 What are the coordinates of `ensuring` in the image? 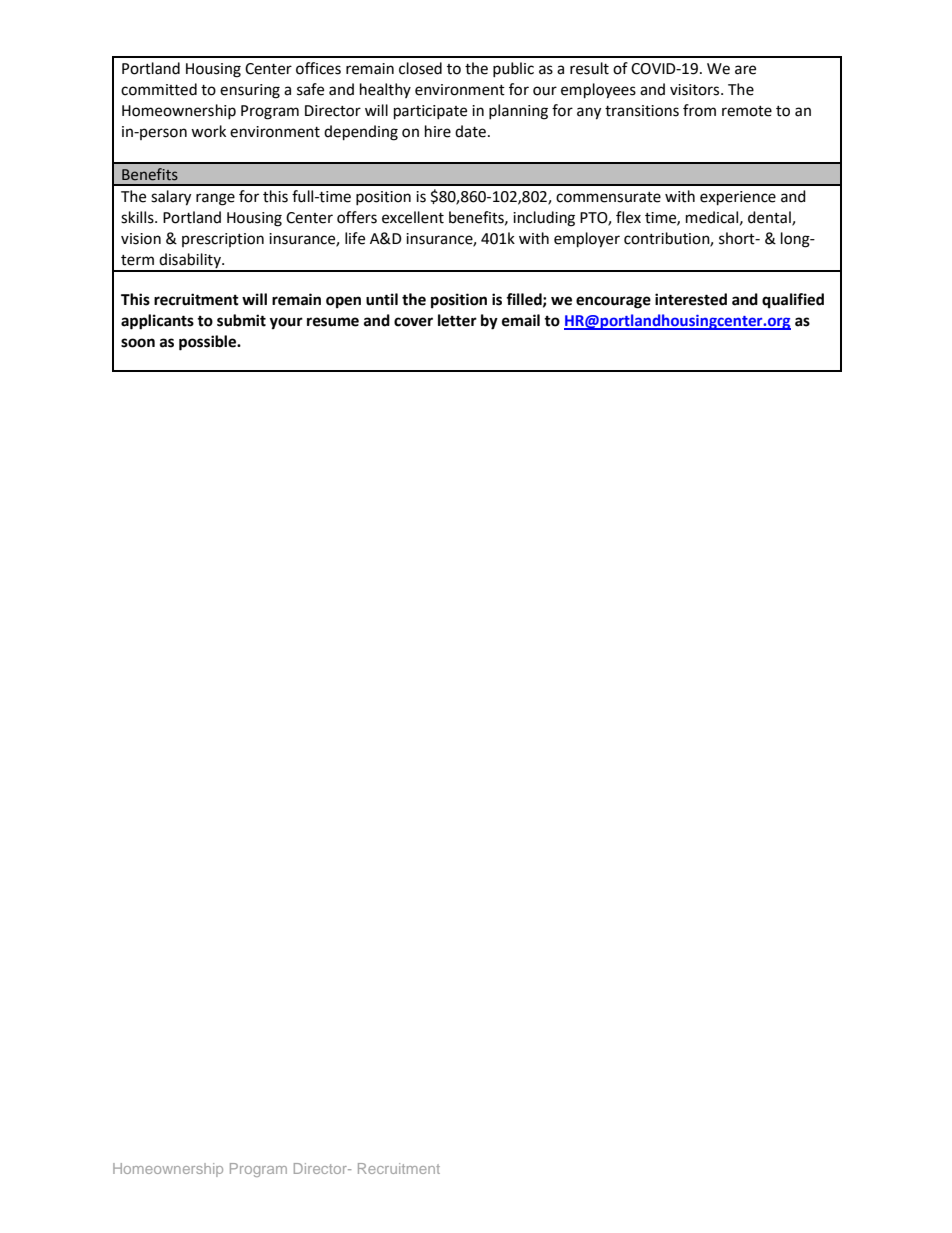 It's located at (250, 91).
